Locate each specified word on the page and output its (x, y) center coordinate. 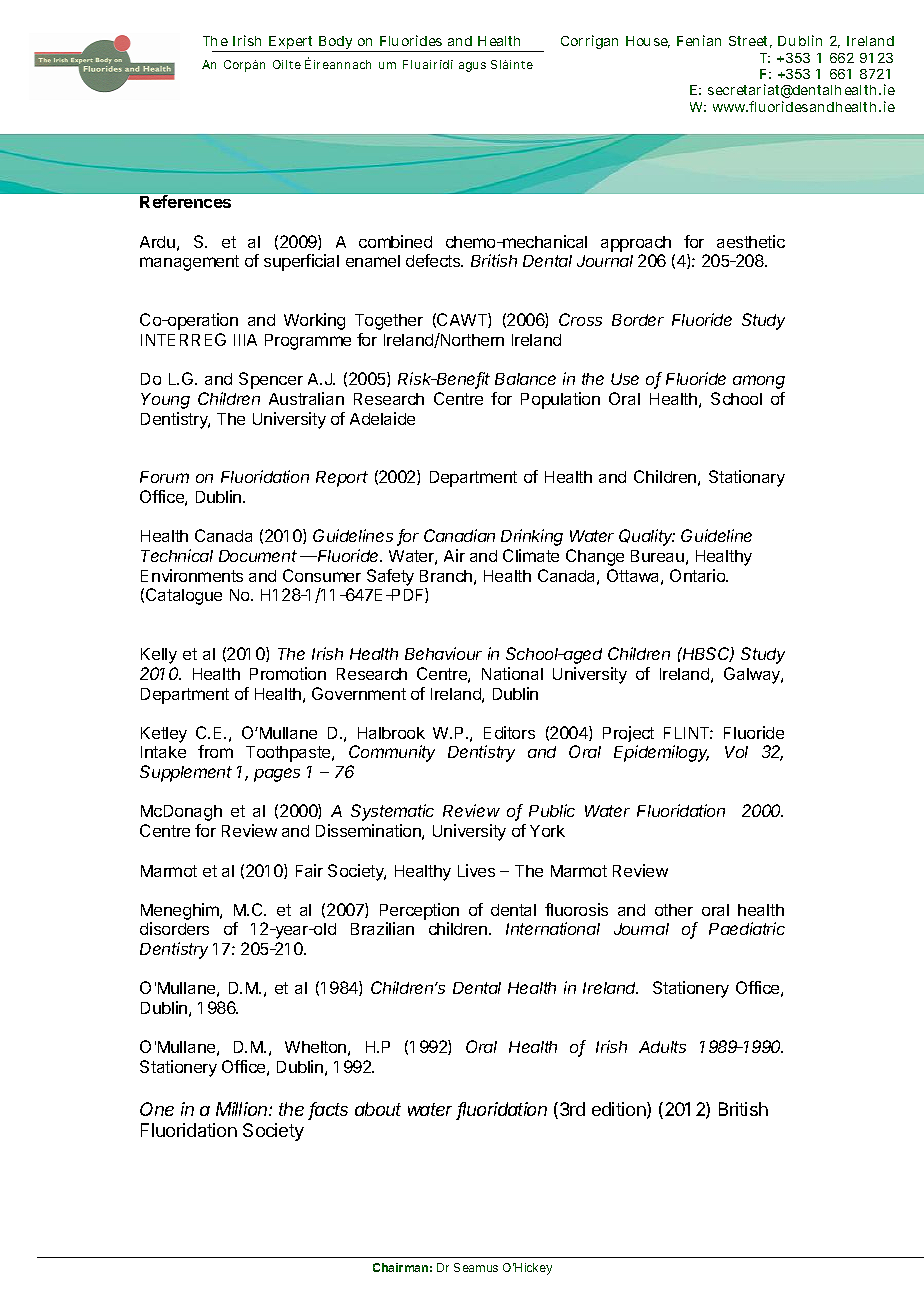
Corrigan (589, 42)
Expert (291, 44)
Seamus (476, 1267)
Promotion (288, 673)
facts (328, 1110)
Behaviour (443, 653)
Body (335, 44)
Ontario (699, 575)
